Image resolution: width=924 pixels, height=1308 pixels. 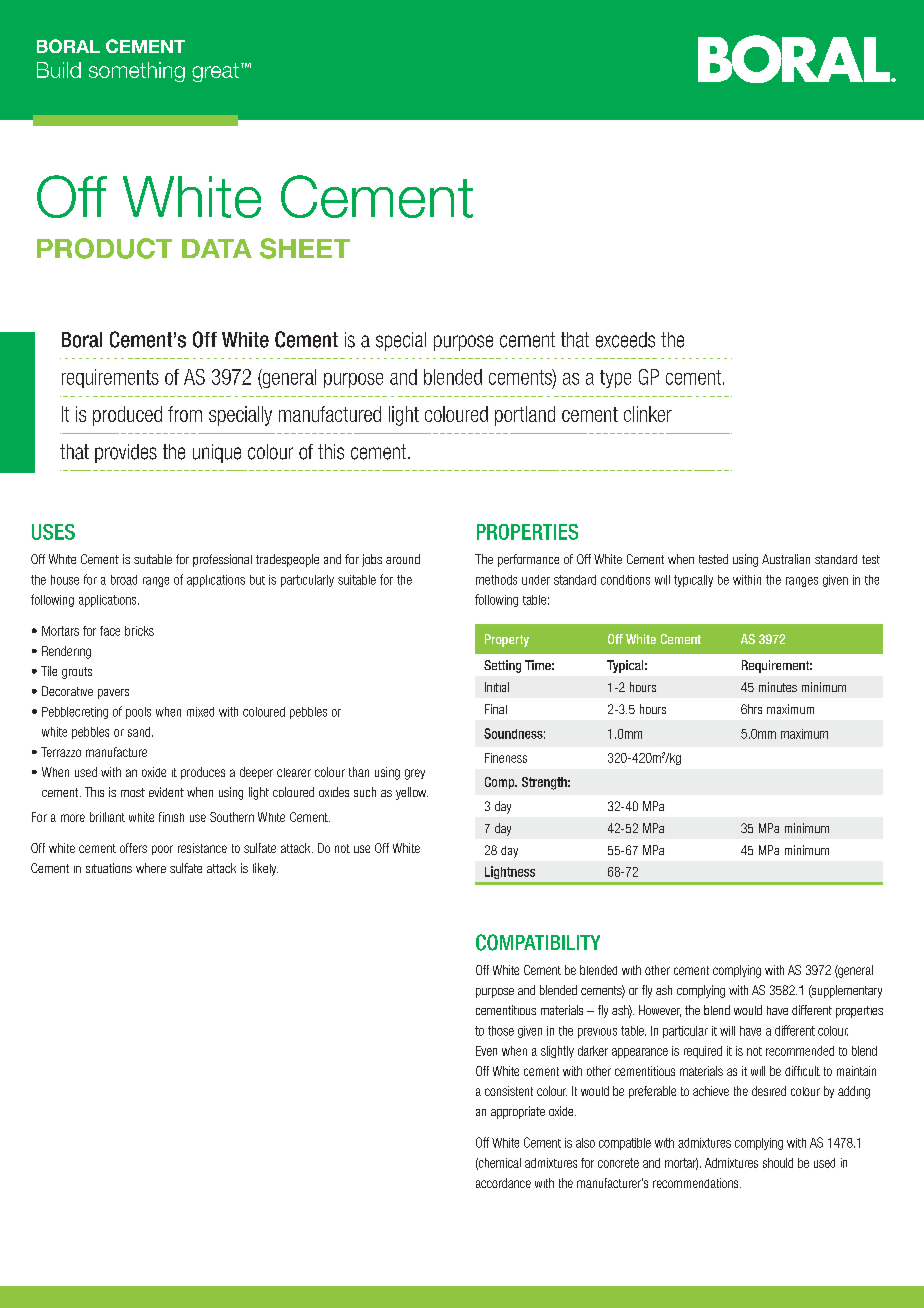 What do you see at coordinates (137, 72) in the screenshot?
I see `something` at bounding box center [137, 72].
